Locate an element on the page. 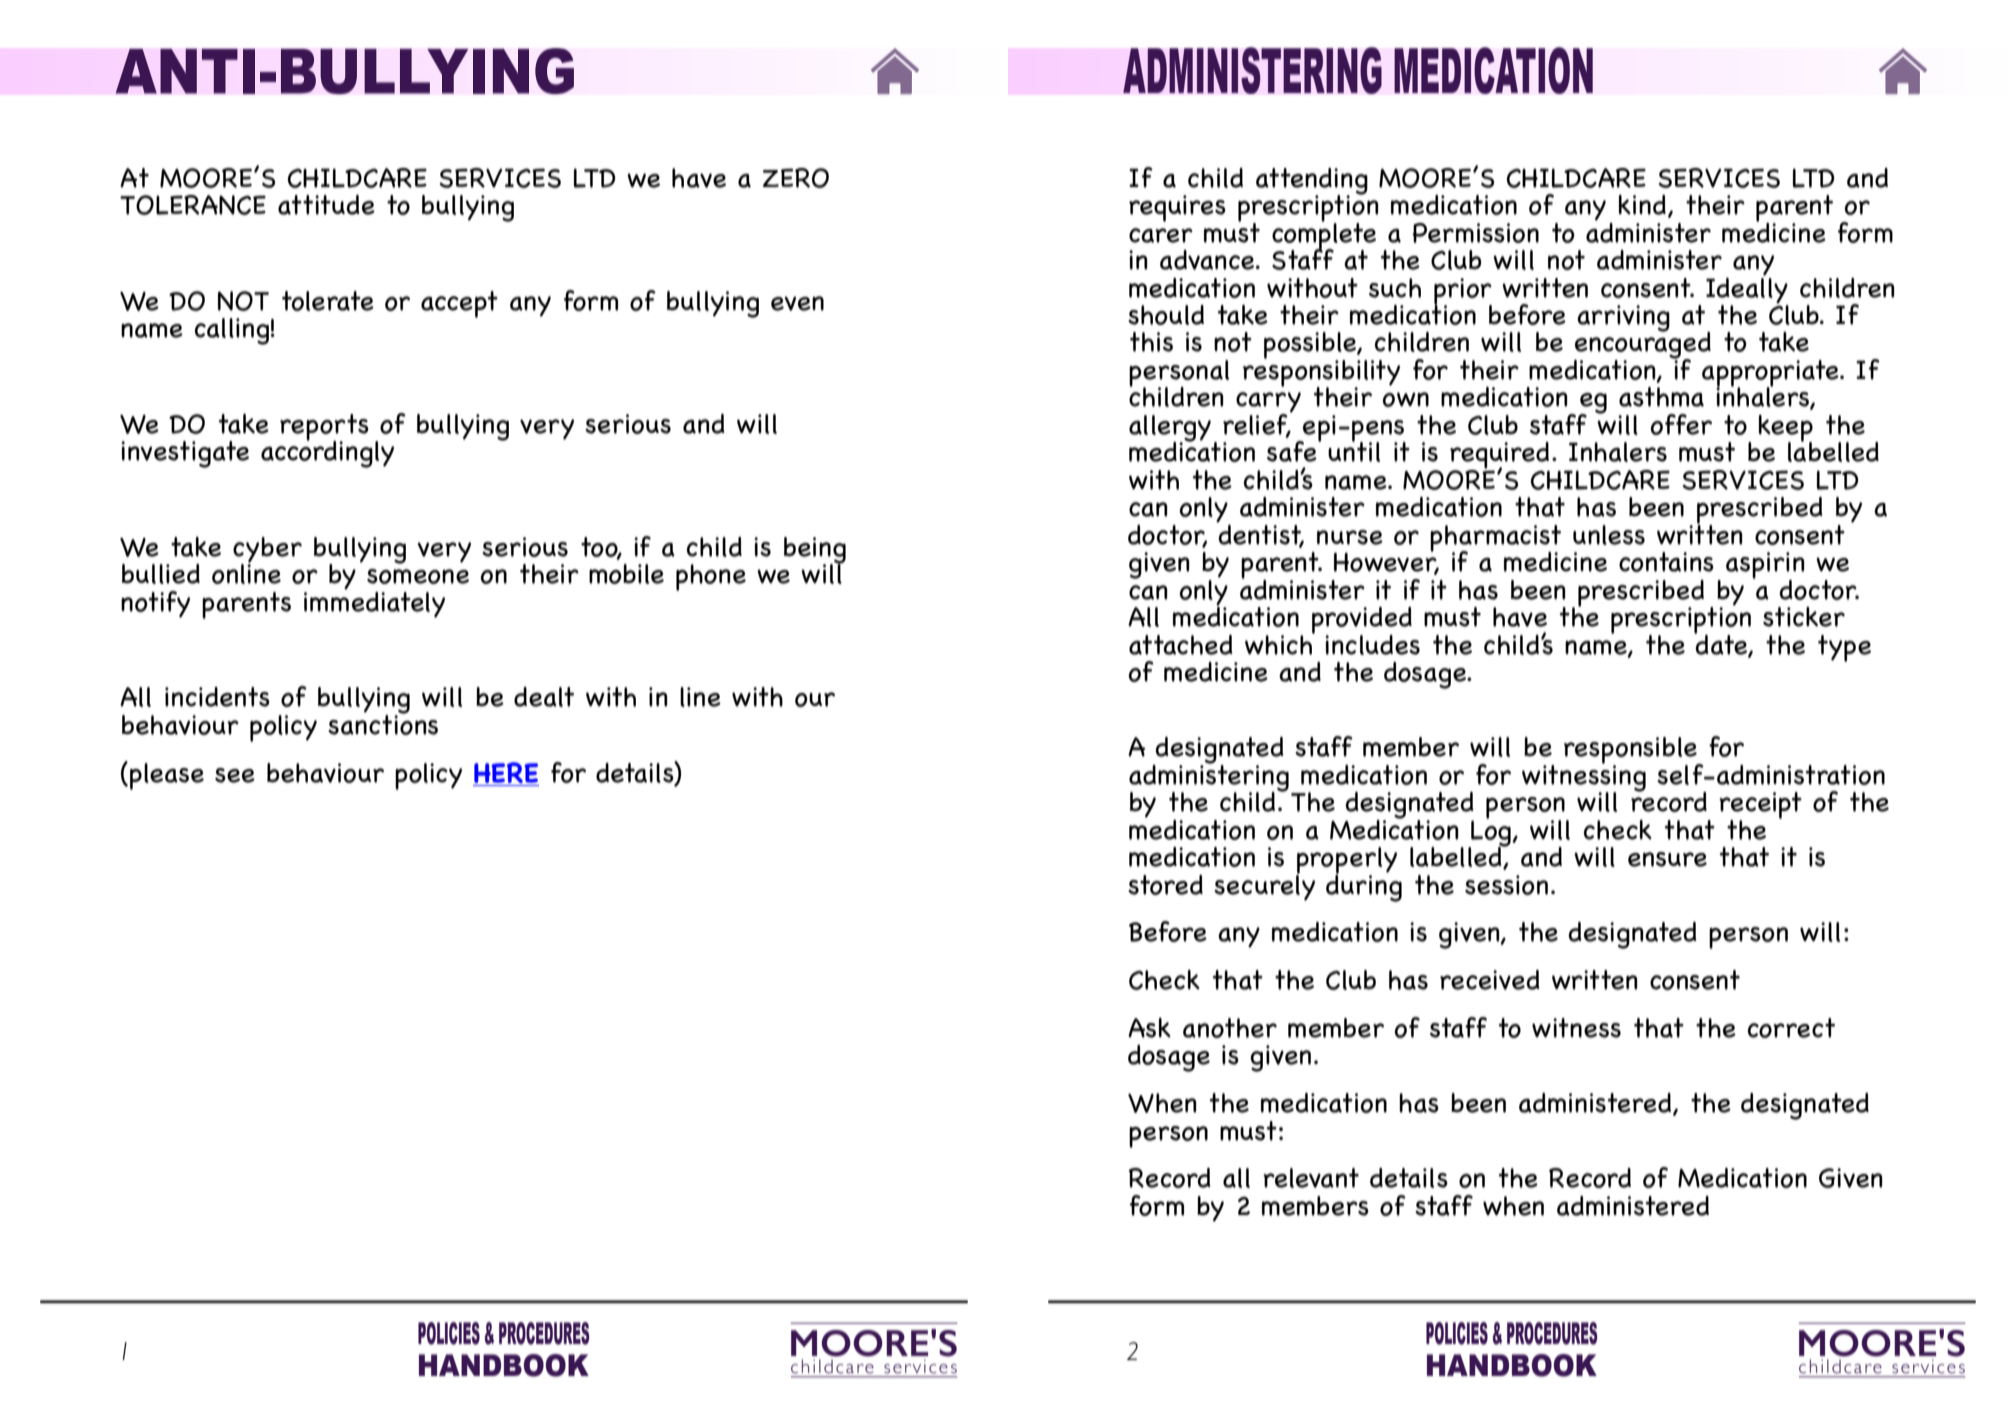 The image size is (2016, 1426). Ask is located at coordinates (1149, 1028).
